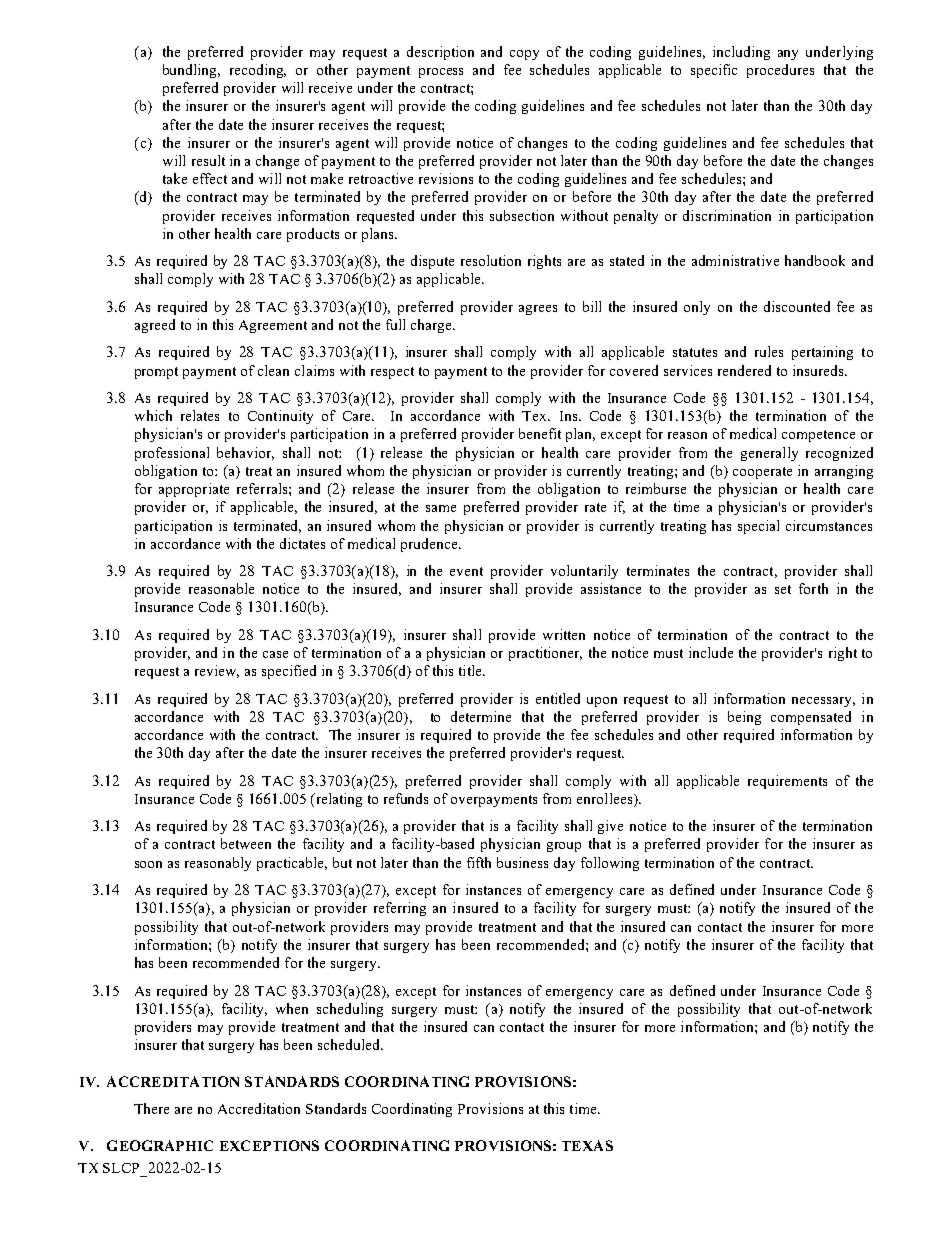 Image resolution: width=952 pixels, height=1233 pixels. I want to click on TEXAS, so click(587, 1145).
